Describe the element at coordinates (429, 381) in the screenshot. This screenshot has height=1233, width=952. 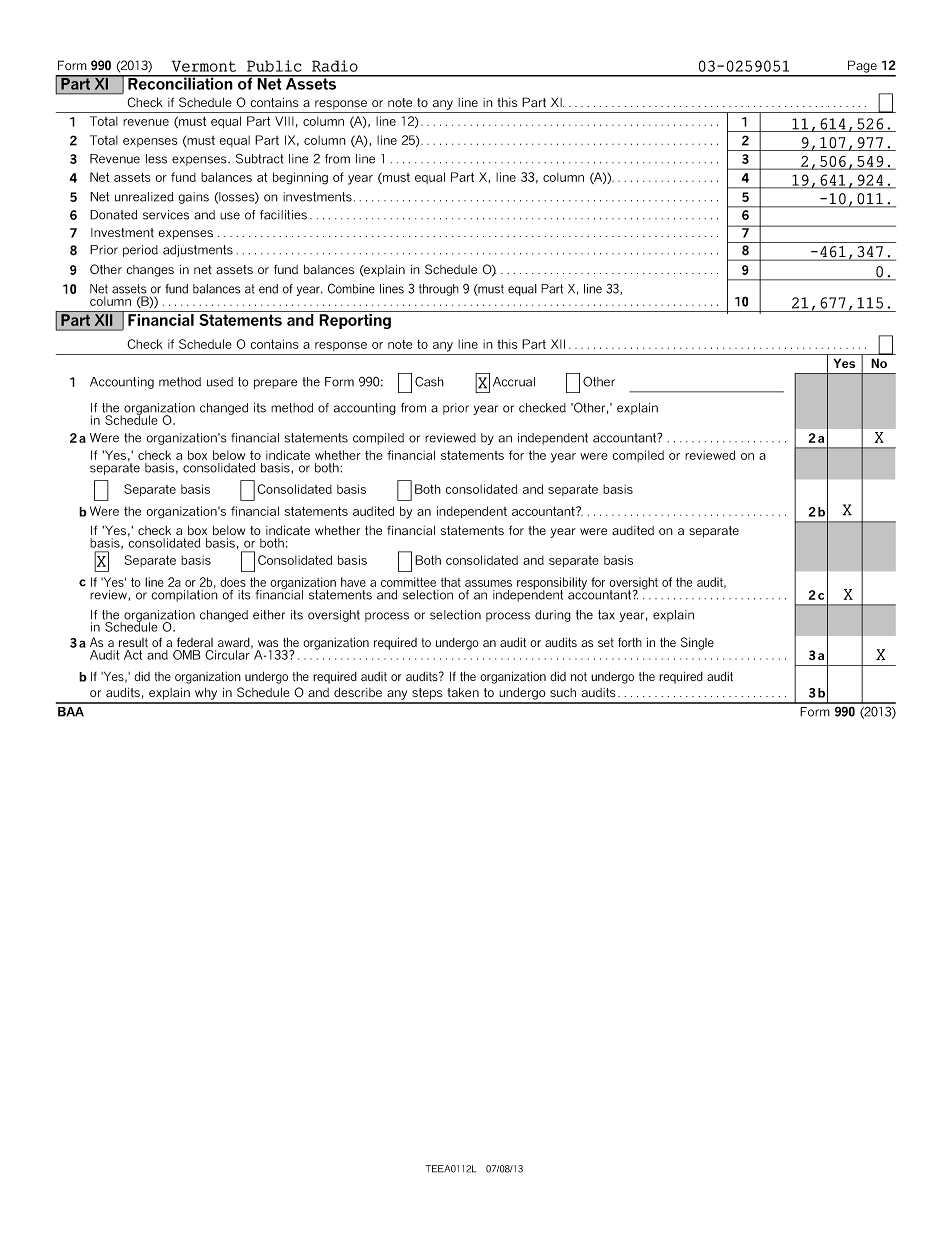
I see `Cash` at that location.
